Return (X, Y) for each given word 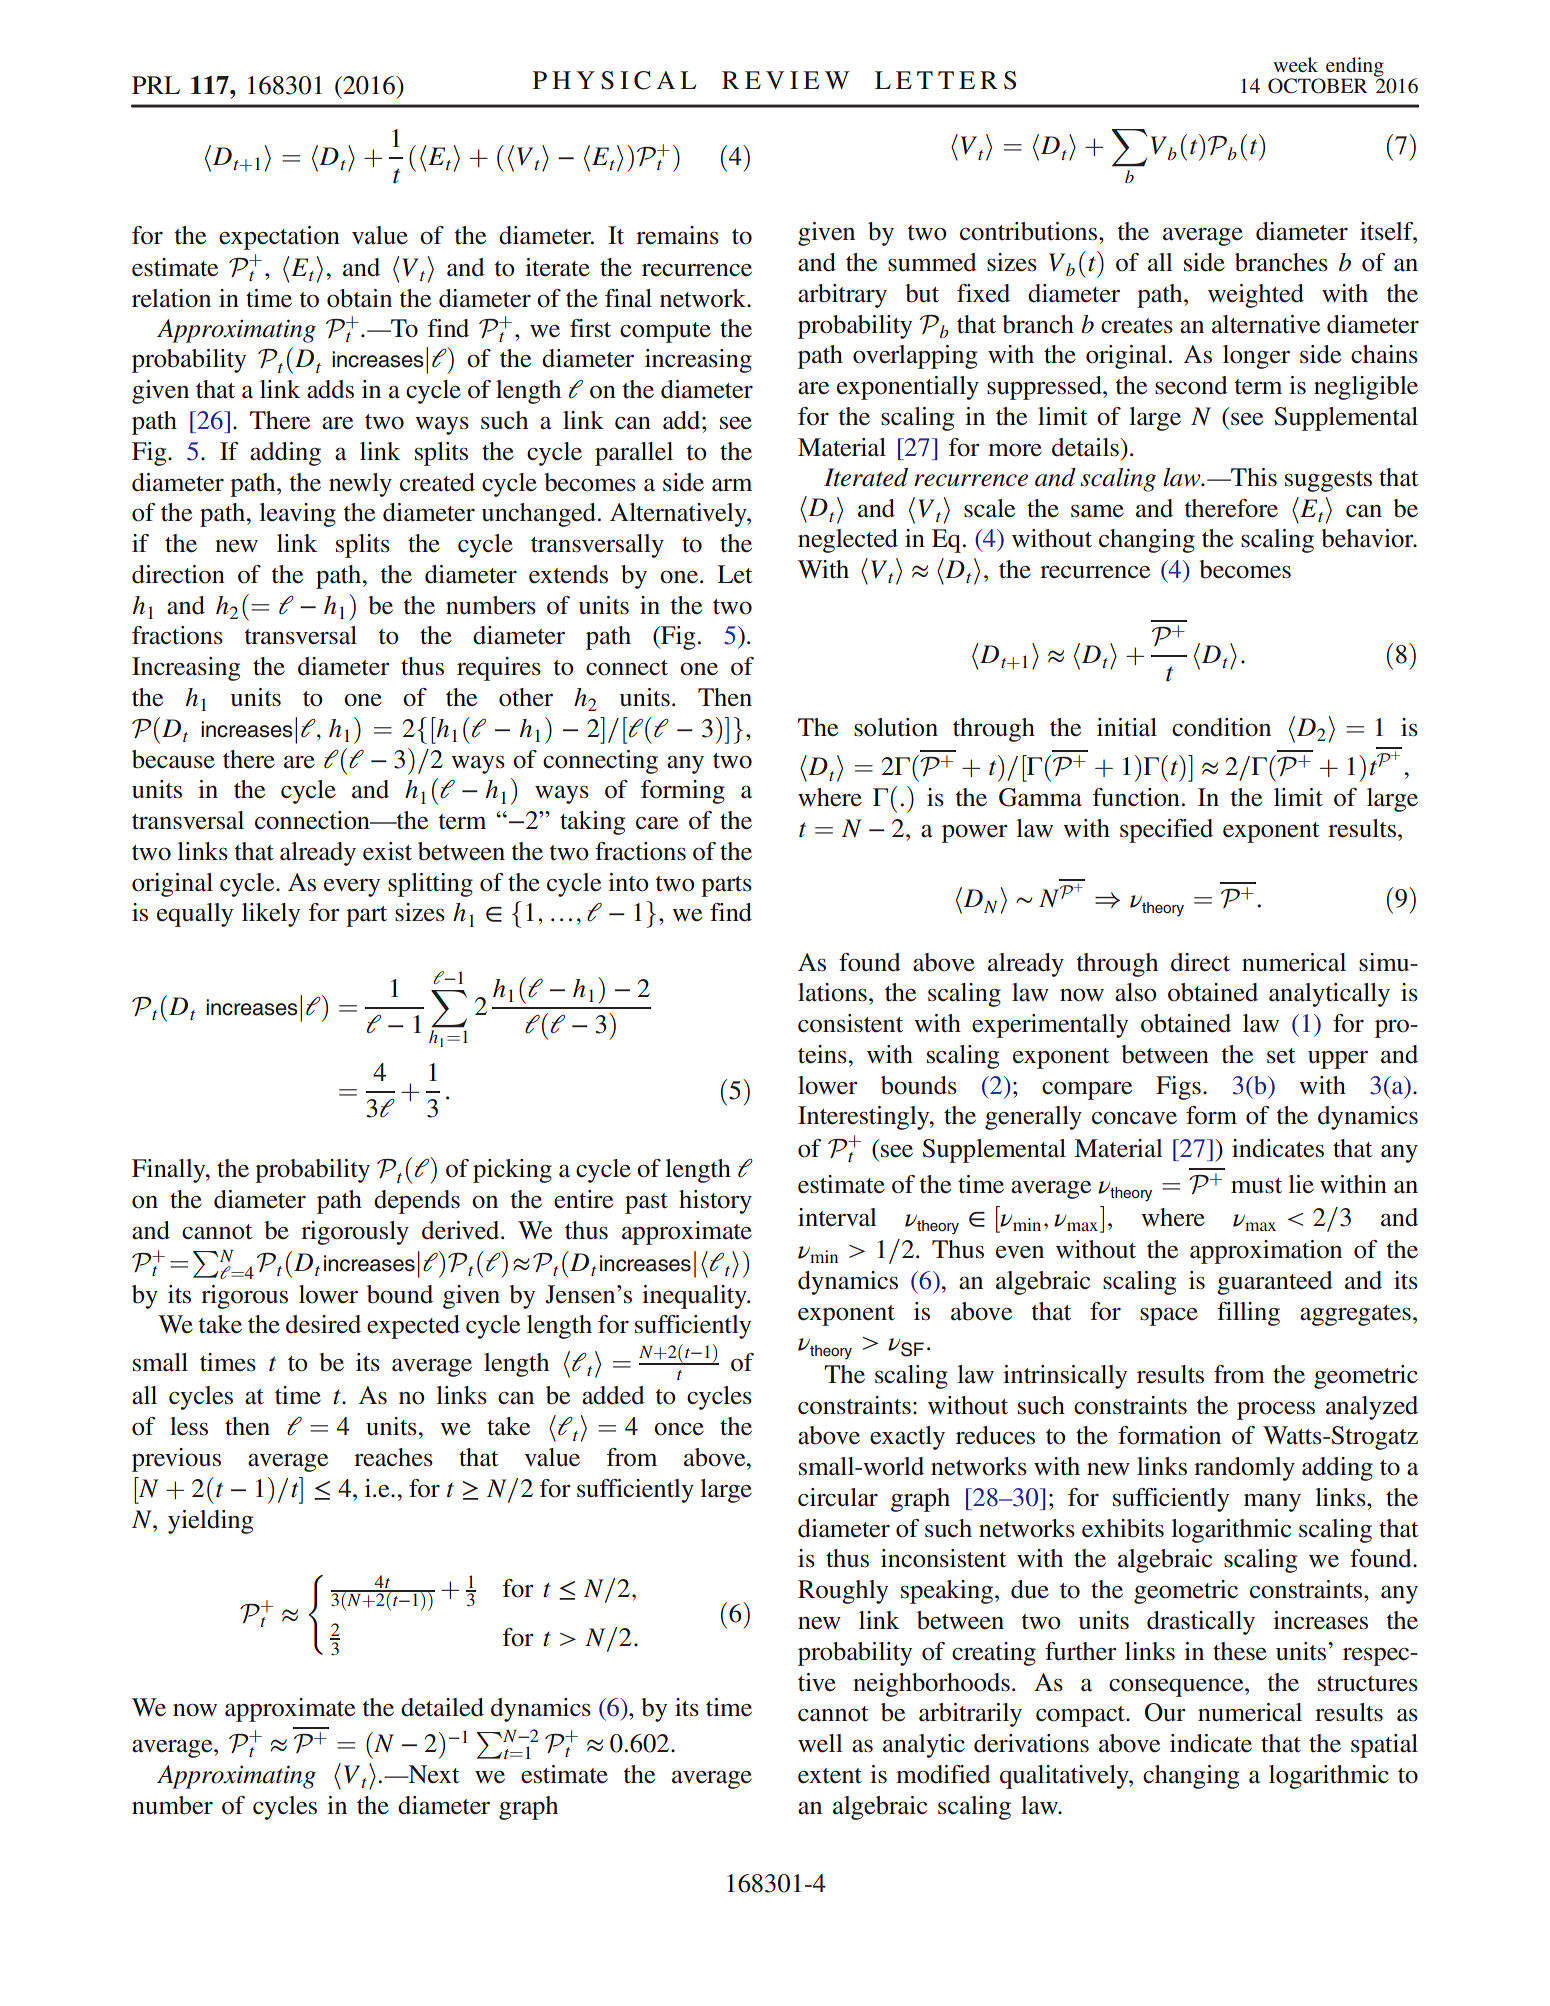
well (820, 1743)
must (1256, 1186)
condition (1221, 727)
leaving (297, 515)
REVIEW (786, 80)
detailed (442, 1707)
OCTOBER (1318, 86)
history (715, 1202)
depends (417, 1202)
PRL (156, 85)
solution (896, 727)
